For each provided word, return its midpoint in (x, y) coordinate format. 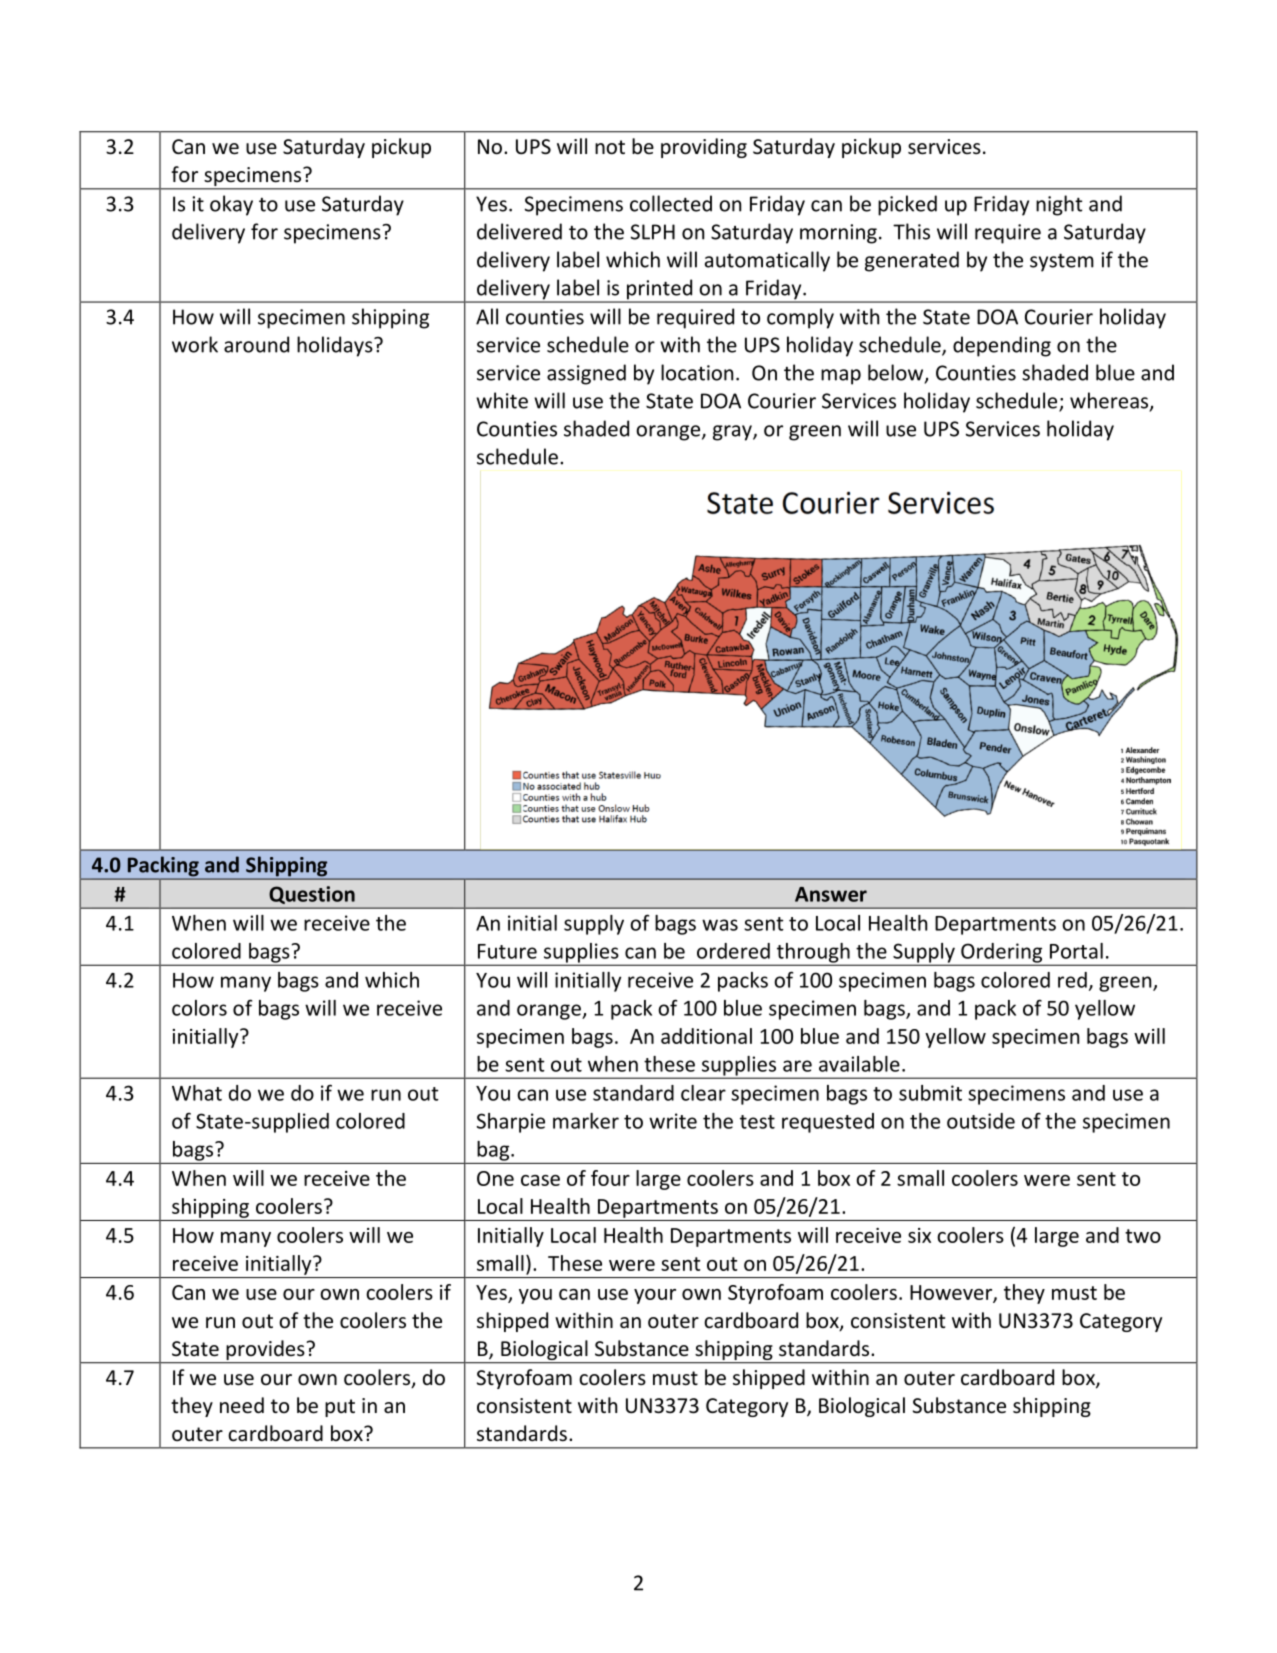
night (1059, 205)
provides (265, 1351)
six (919, 1235)
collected (671, 203)
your (655, 1296)
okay (231, 205)
